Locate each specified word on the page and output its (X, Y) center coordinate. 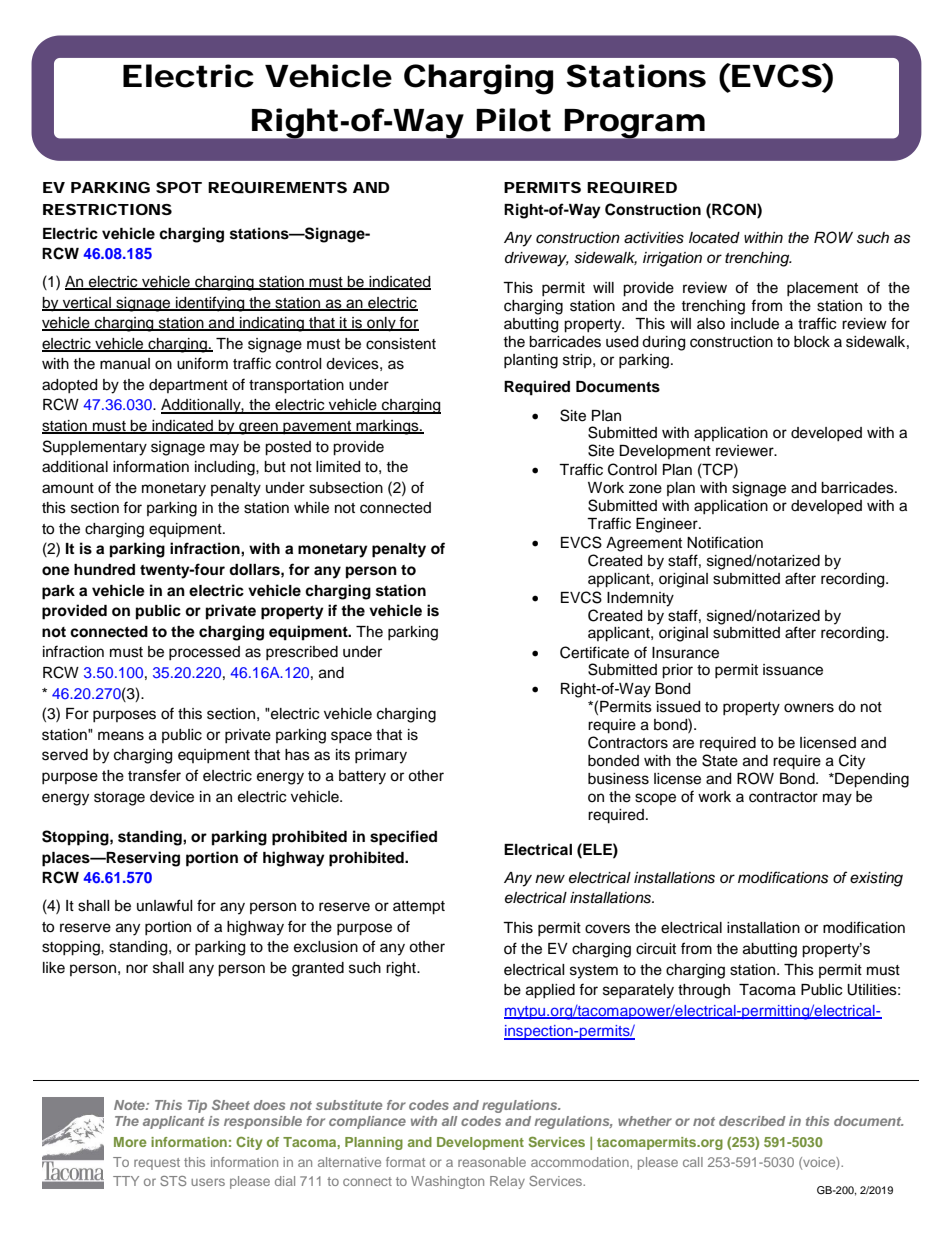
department (188, 386)
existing (876, 879)
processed (204, 653)
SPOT (179, 187)
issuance (793, 670)
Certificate (594, 652)
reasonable (492, 1162)
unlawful (165, 905)
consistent (401, 344)
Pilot (513, 120)
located (714, 238)
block (812, 342)
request (157, 1164)
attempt (419, 908)
